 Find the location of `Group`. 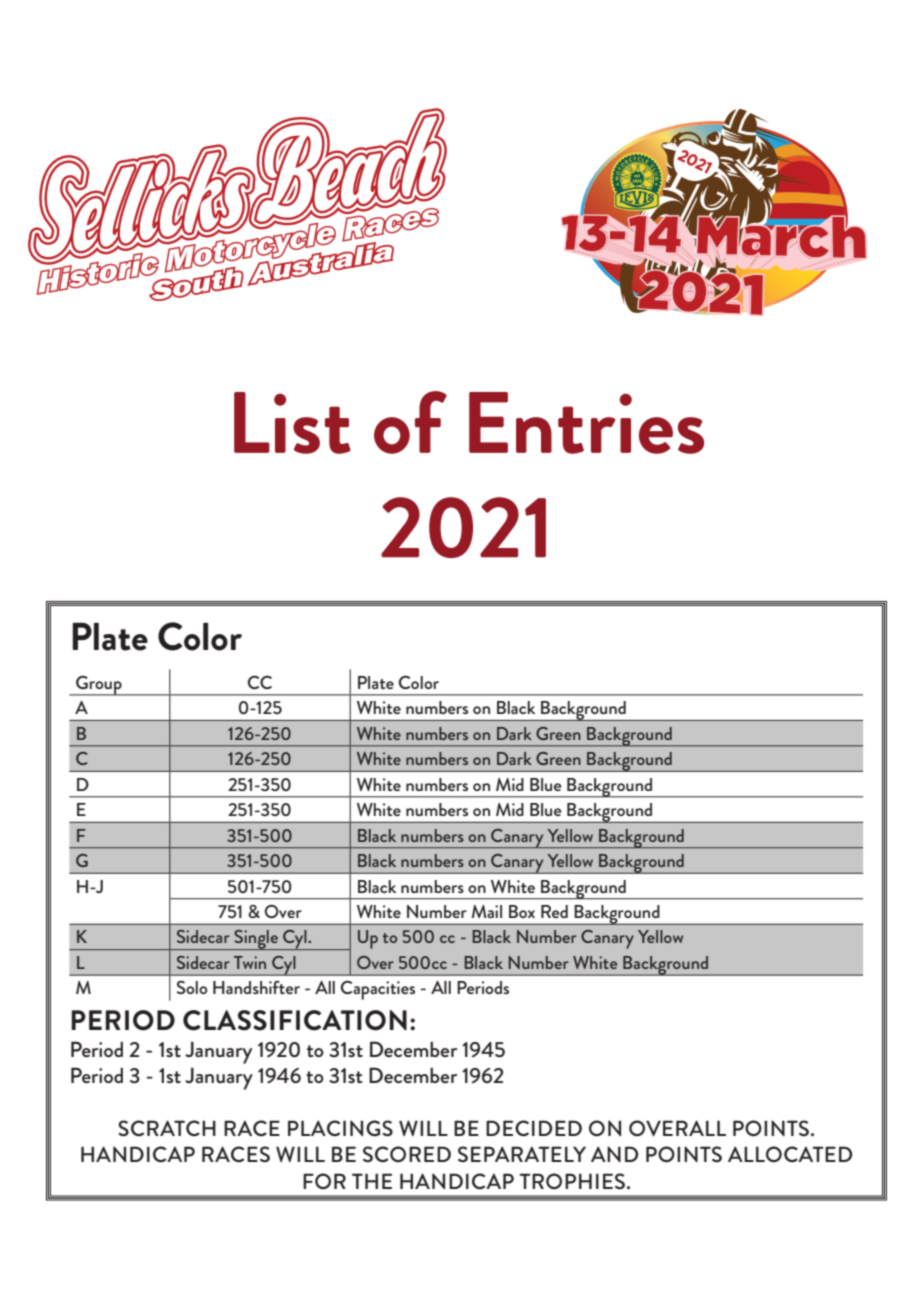

Group is located at coordinates (99, 686).
